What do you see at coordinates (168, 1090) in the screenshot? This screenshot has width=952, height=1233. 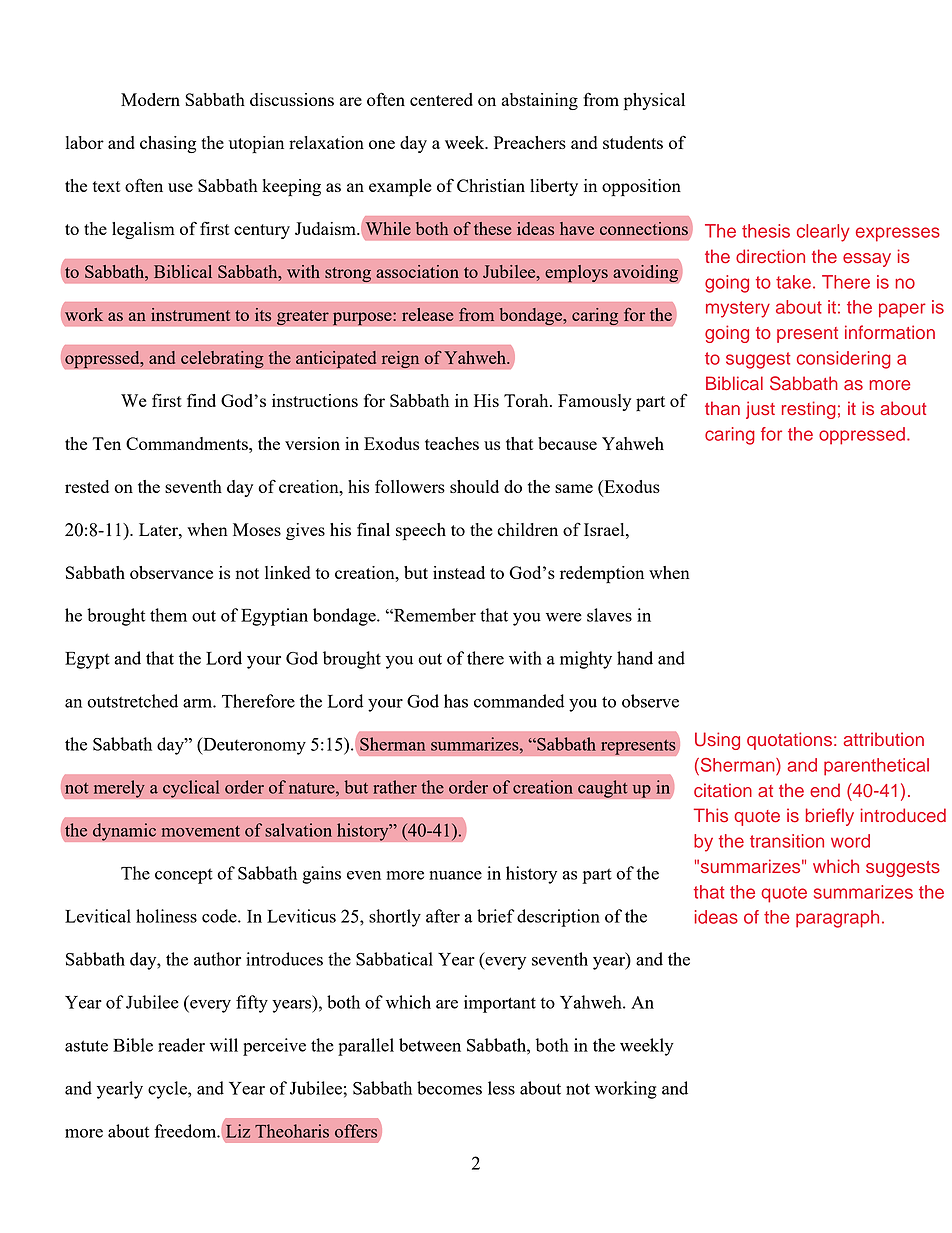 I see `cycle` at bounding box center [168, 1090].
